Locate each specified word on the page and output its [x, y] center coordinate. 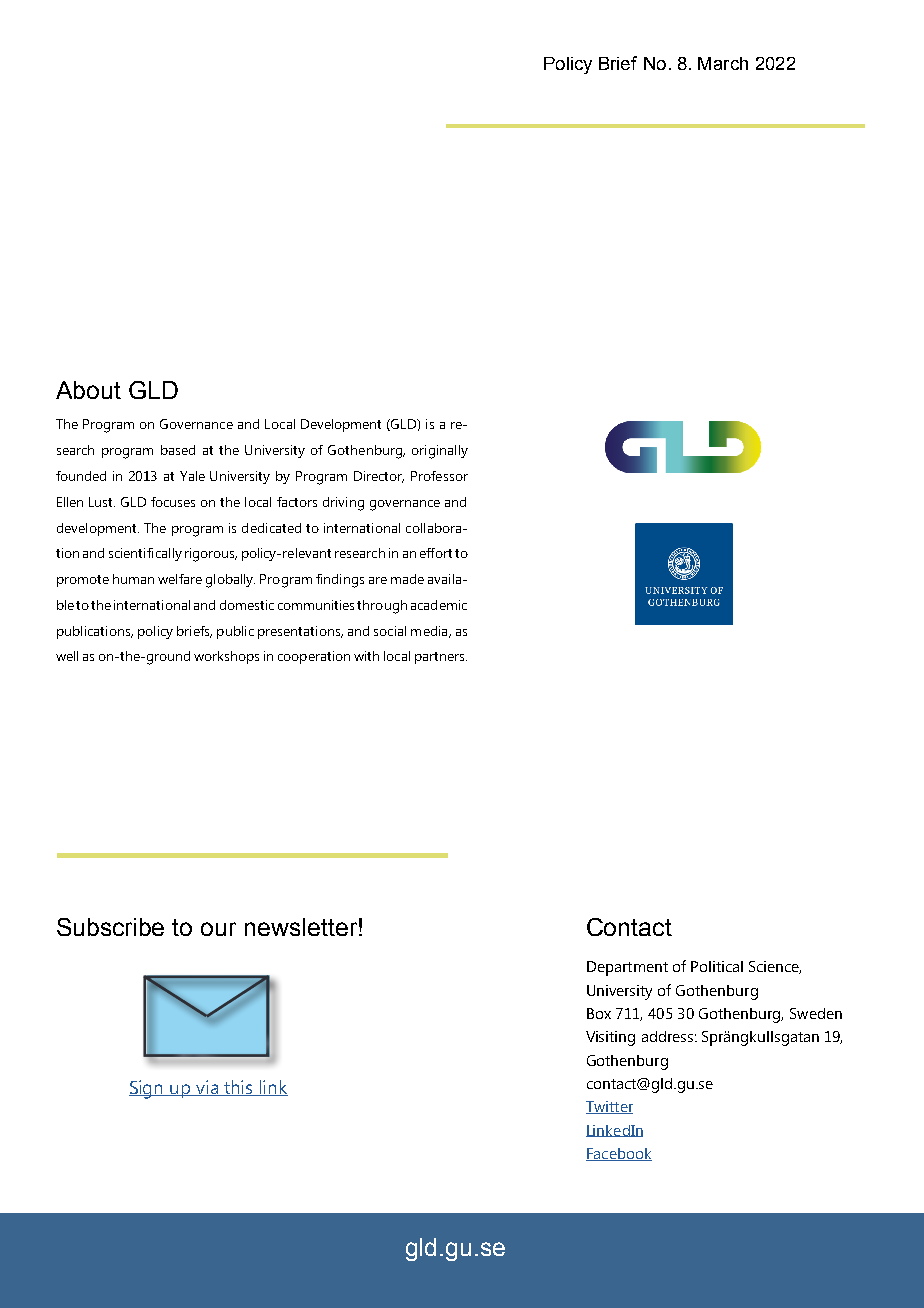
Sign [147, 1089]
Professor [439, 476]
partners [441, 658]
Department [627, 968]
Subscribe [110, 927]
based [178, 450]
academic [439, 605]
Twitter [609, 1107]
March [723, 63]
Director [379, 477]
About [88, 390]
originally [440, 452]
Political [717, 966]
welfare [180, 579]
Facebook [619, 1154]
